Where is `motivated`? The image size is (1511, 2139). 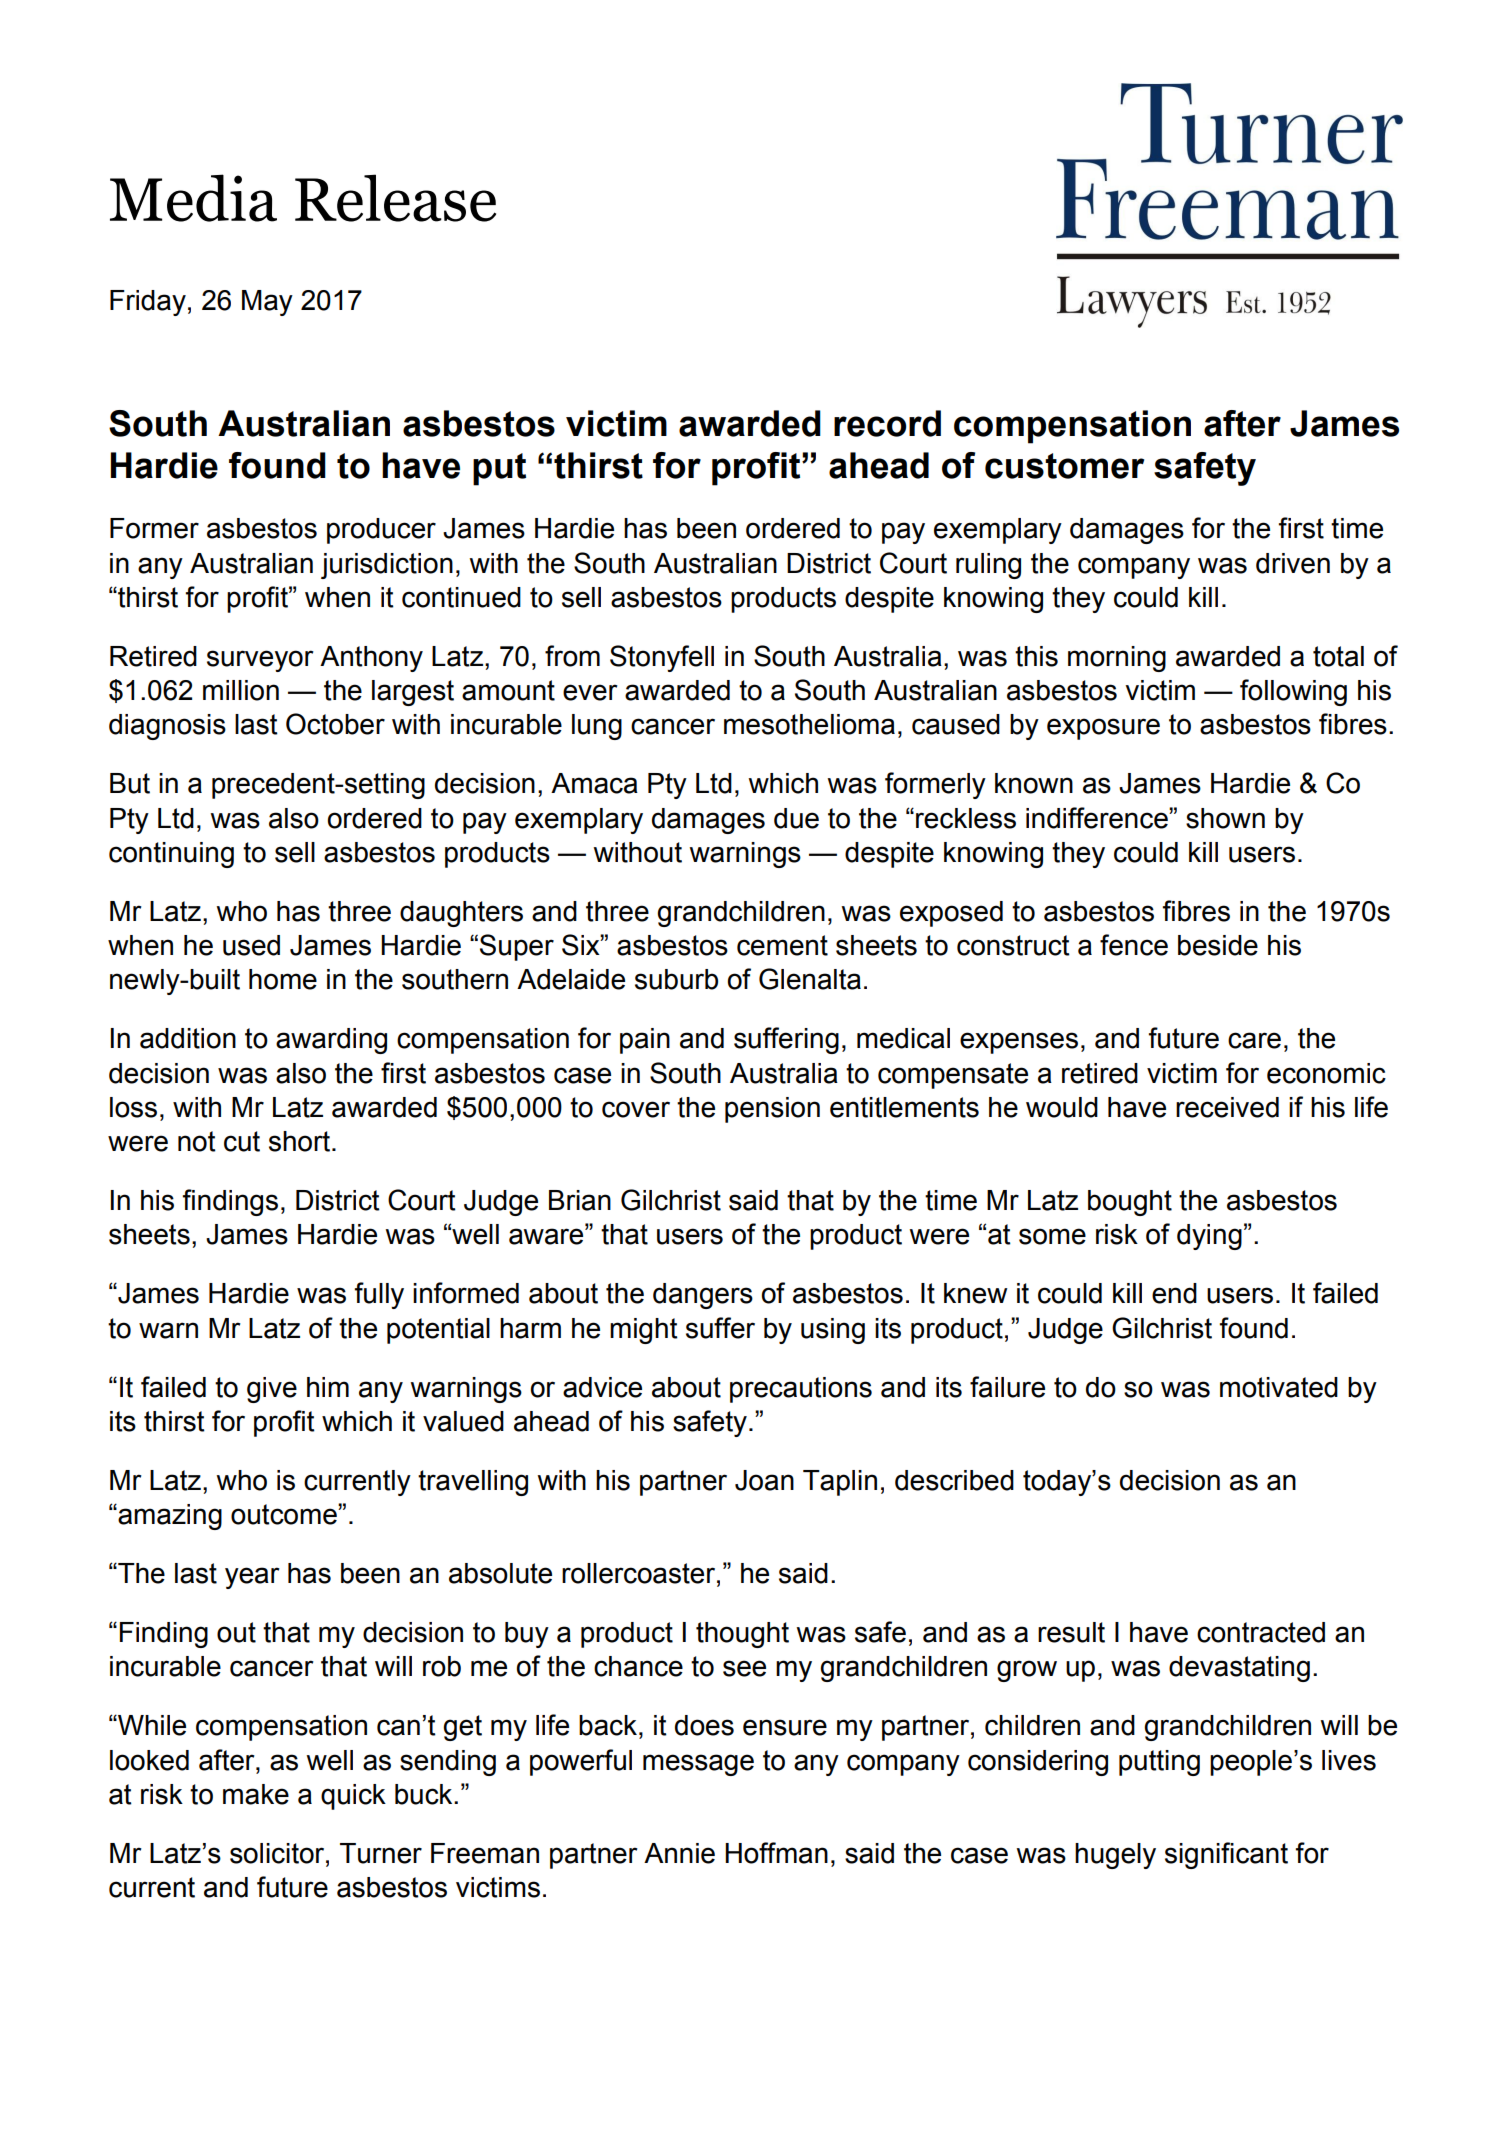 motivated is located at coordinates (1279, 1387).
